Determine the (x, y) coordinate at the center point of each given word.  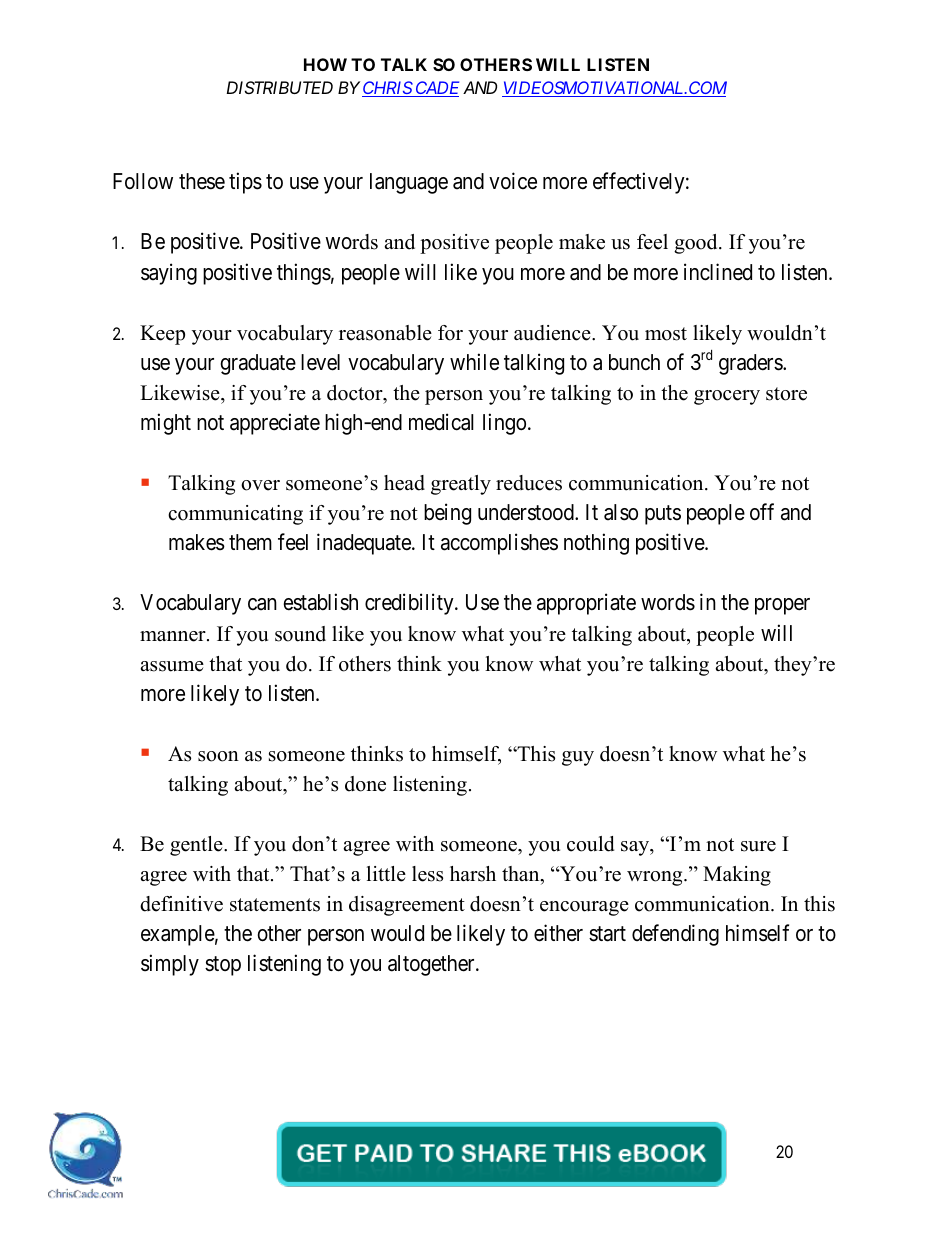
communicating (235, 515)
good (697, 244)
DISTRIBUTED (279, 87)
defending (675, 935)
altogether (432, 965)
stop (223, 966)
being (447, 514)
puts (663, 515)
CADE (436, 89)
